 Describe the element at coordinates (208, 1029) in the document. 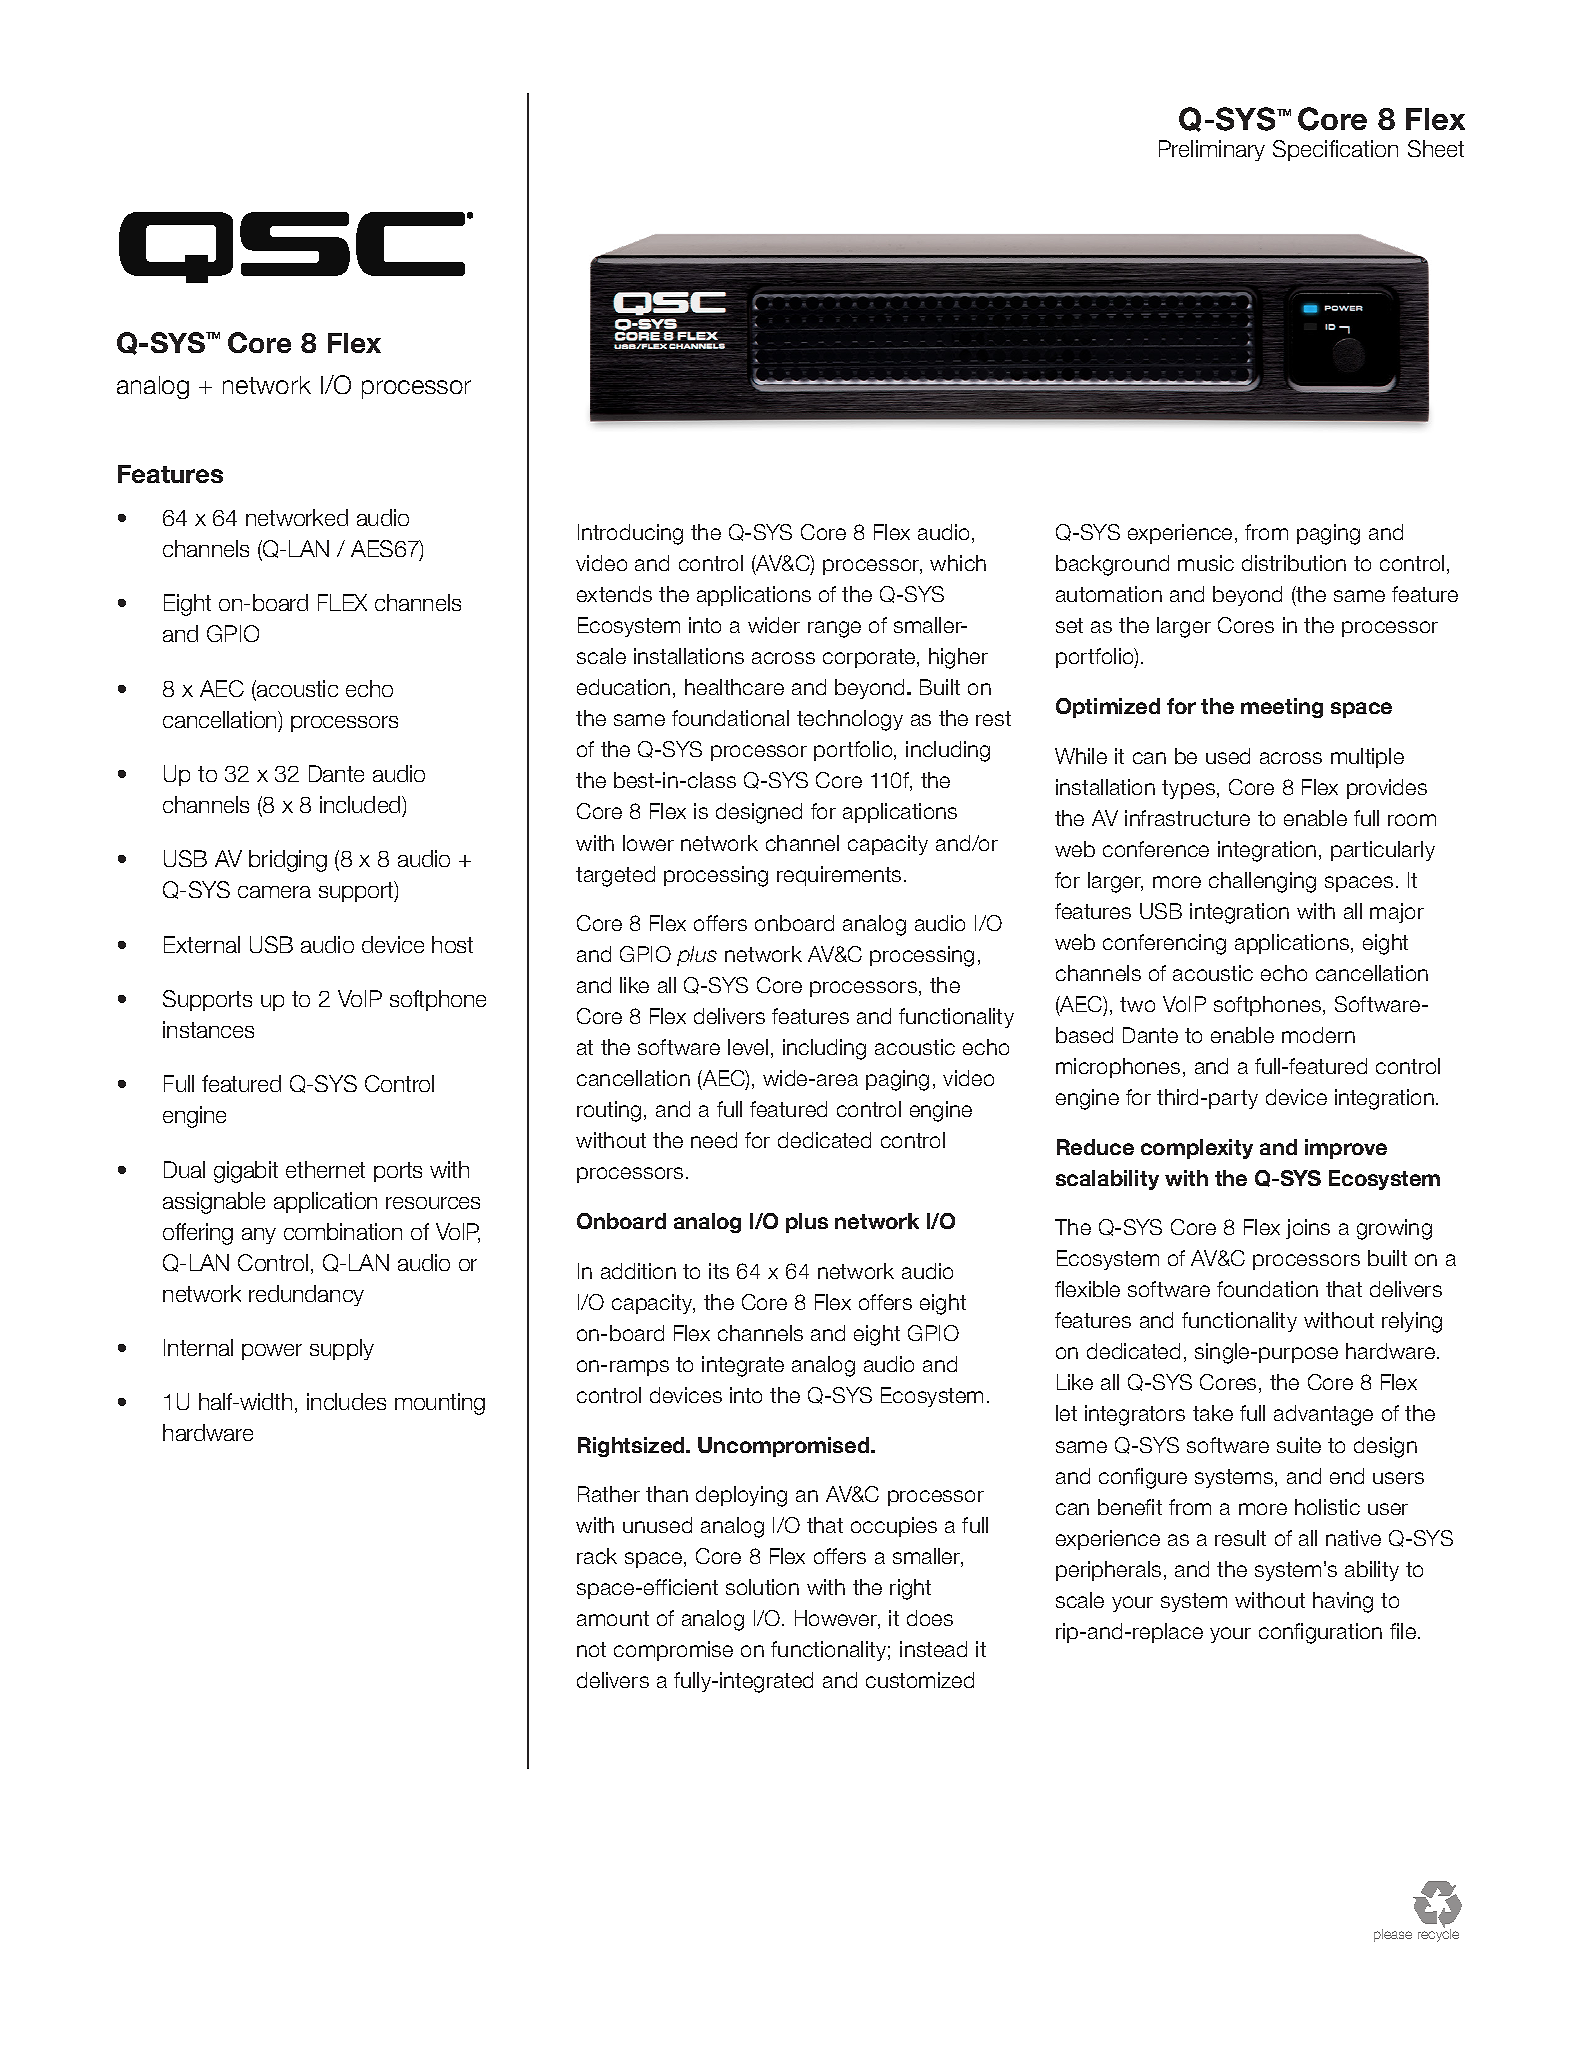

I see `instances` at that location.
